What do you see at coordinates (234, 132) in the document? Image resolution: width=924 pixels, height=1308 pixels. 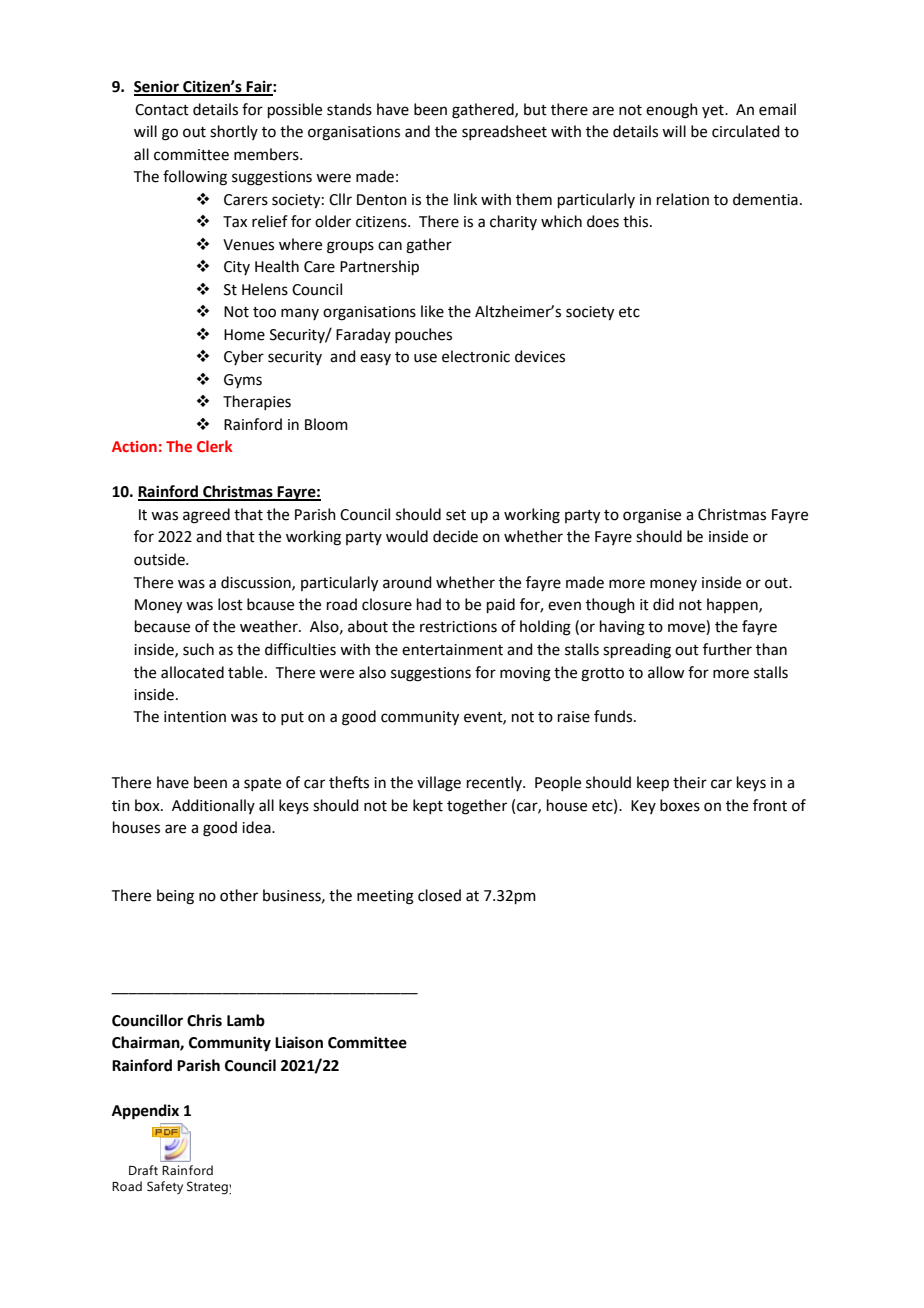 I see `shortly` at bounding box center [234, 132].
